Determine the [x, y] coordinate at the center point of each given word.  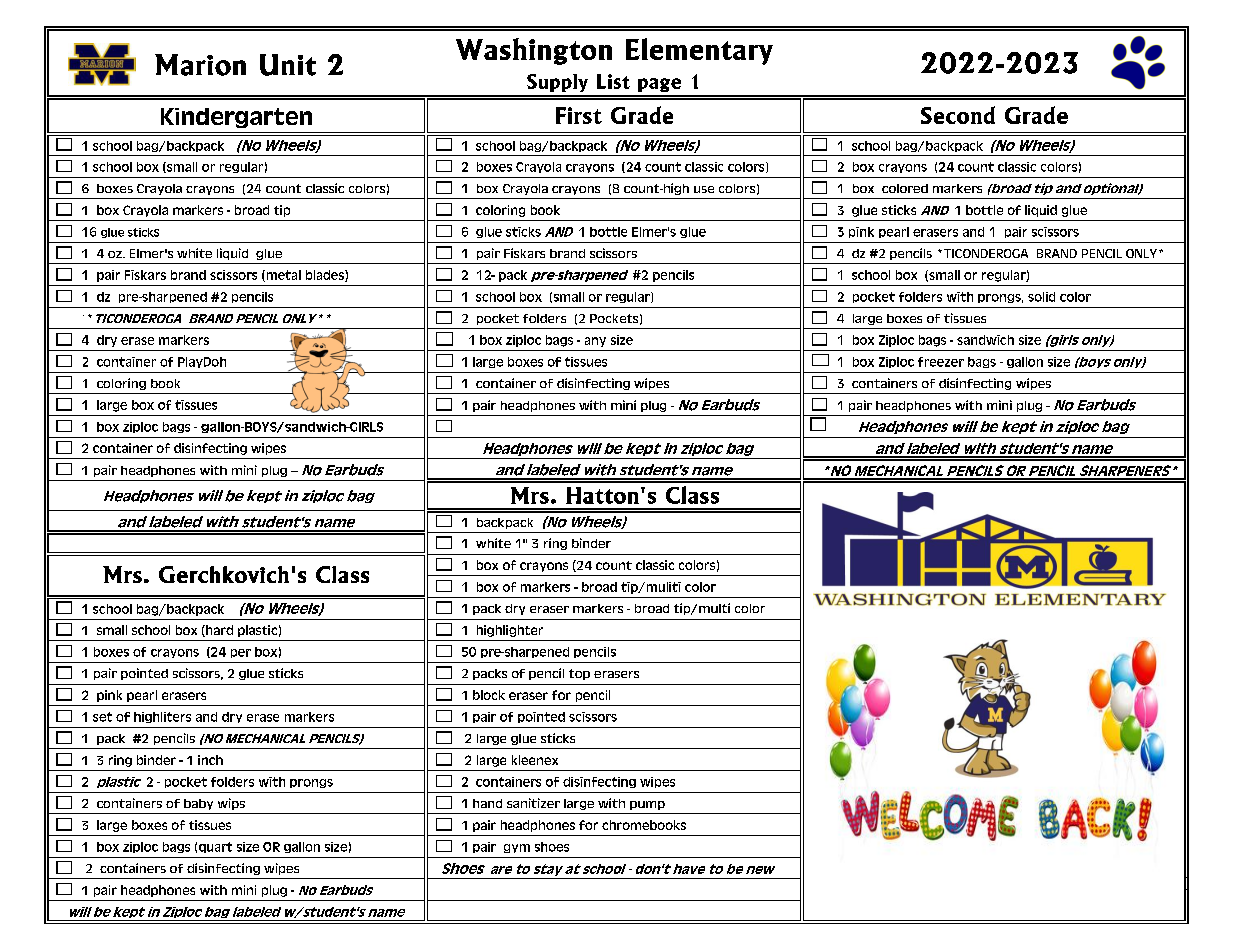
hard [218, 631]
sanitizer [533, 803]
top [579, 674]
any [595, 342]
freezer [941, 362]
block [489, 695]
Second [958, 115]
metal [282, 276]
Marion [200, 65]
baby [198, 804]
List [613, 81]
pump [647, 805]
